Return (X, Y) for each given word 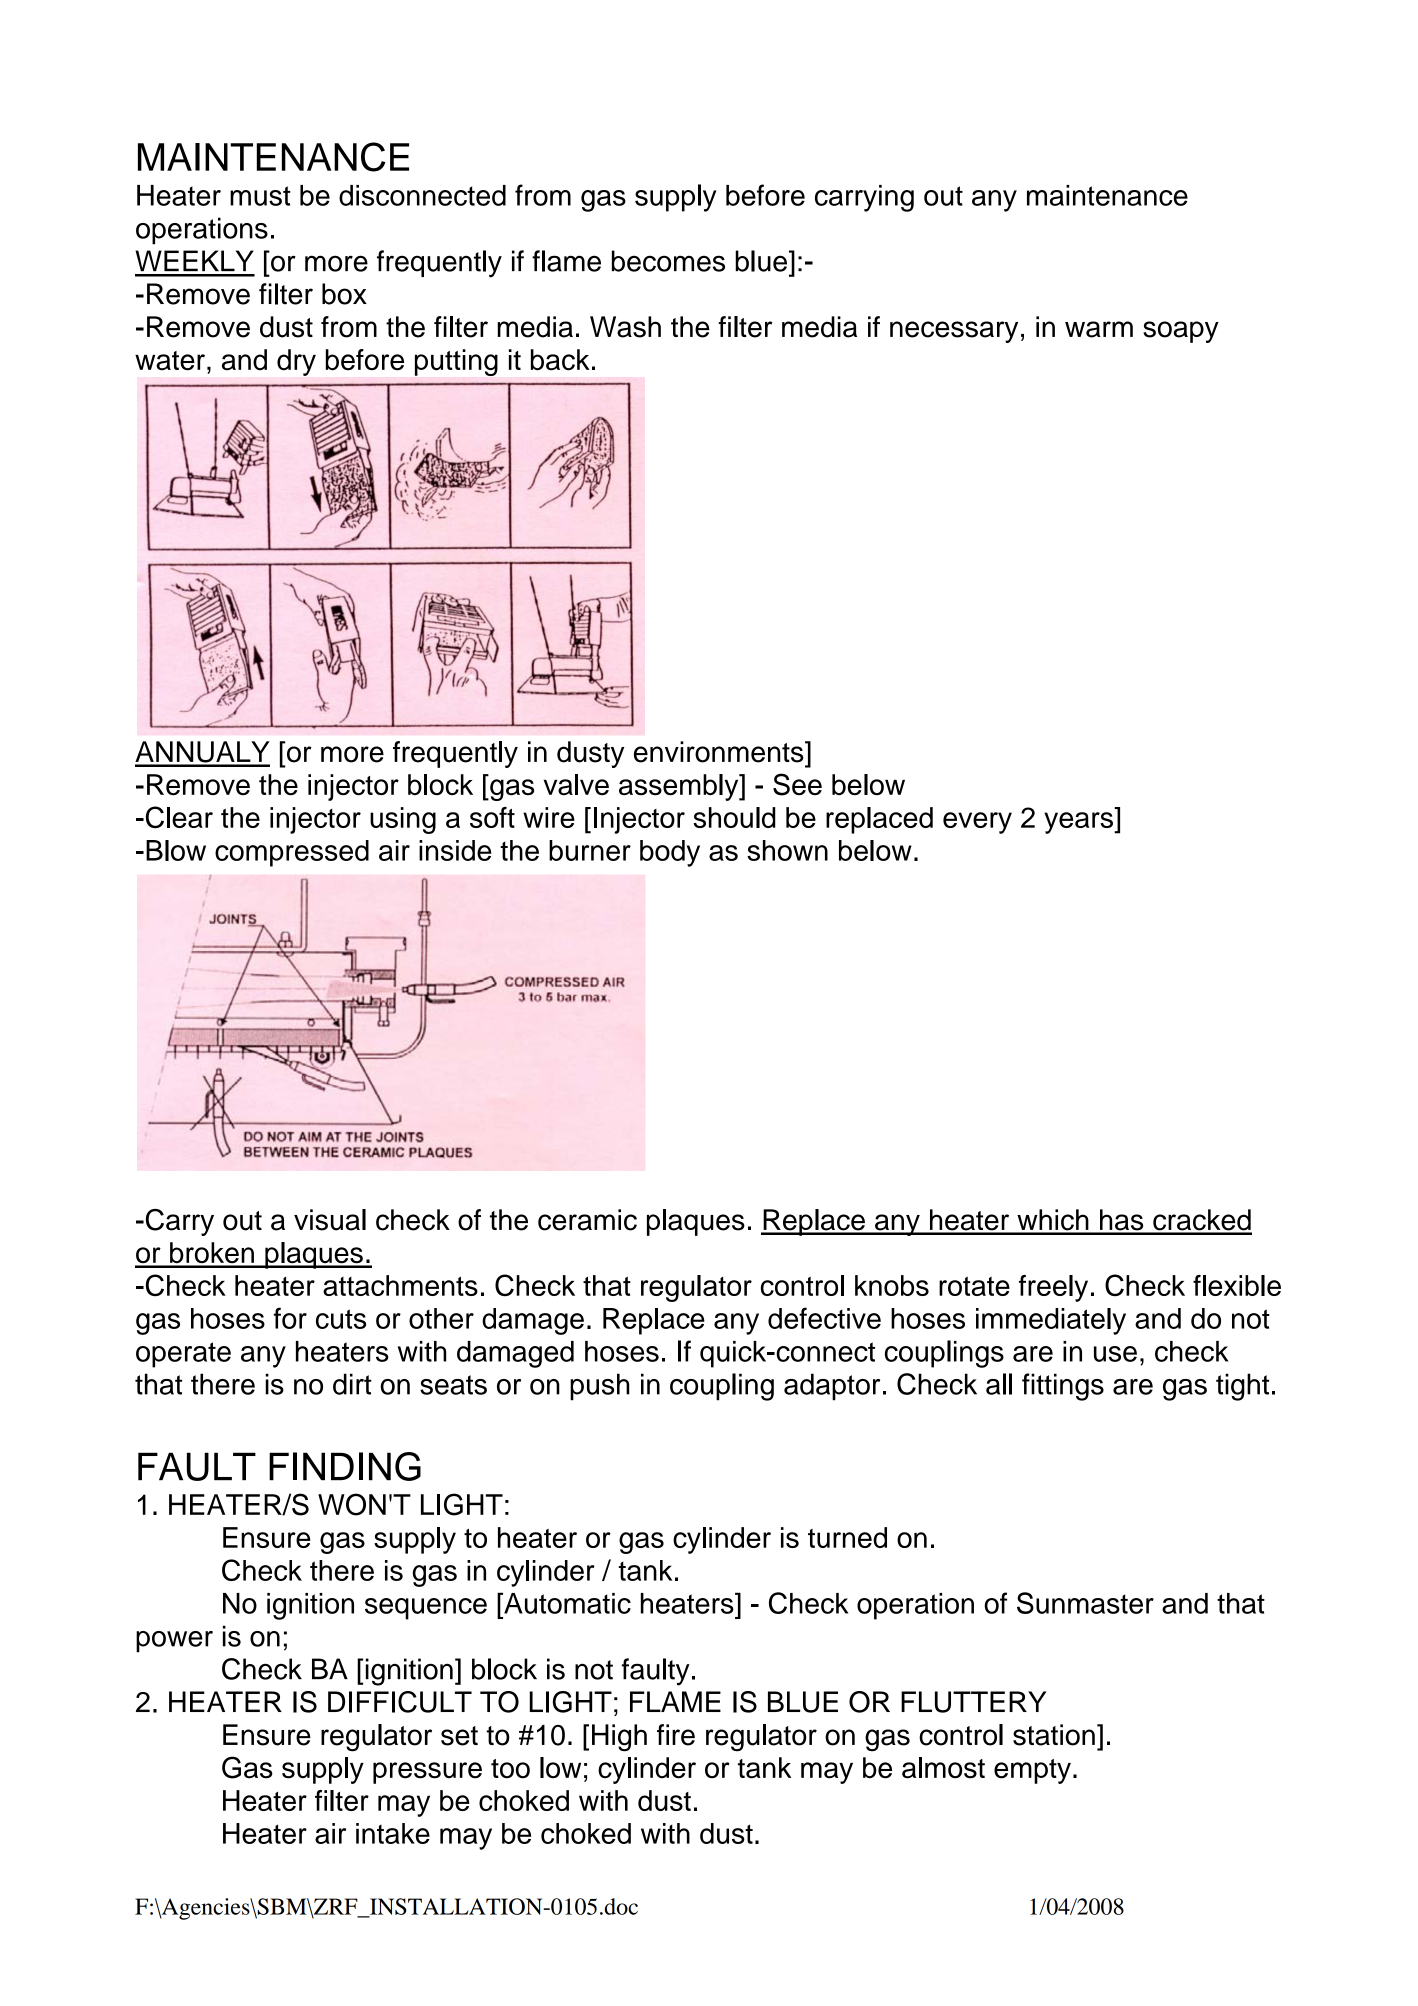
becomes (668, 261)
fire (676, 1735)
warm (1099, 329)
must (260, 196)
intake (393, 1833)
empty (1032, 1771)
